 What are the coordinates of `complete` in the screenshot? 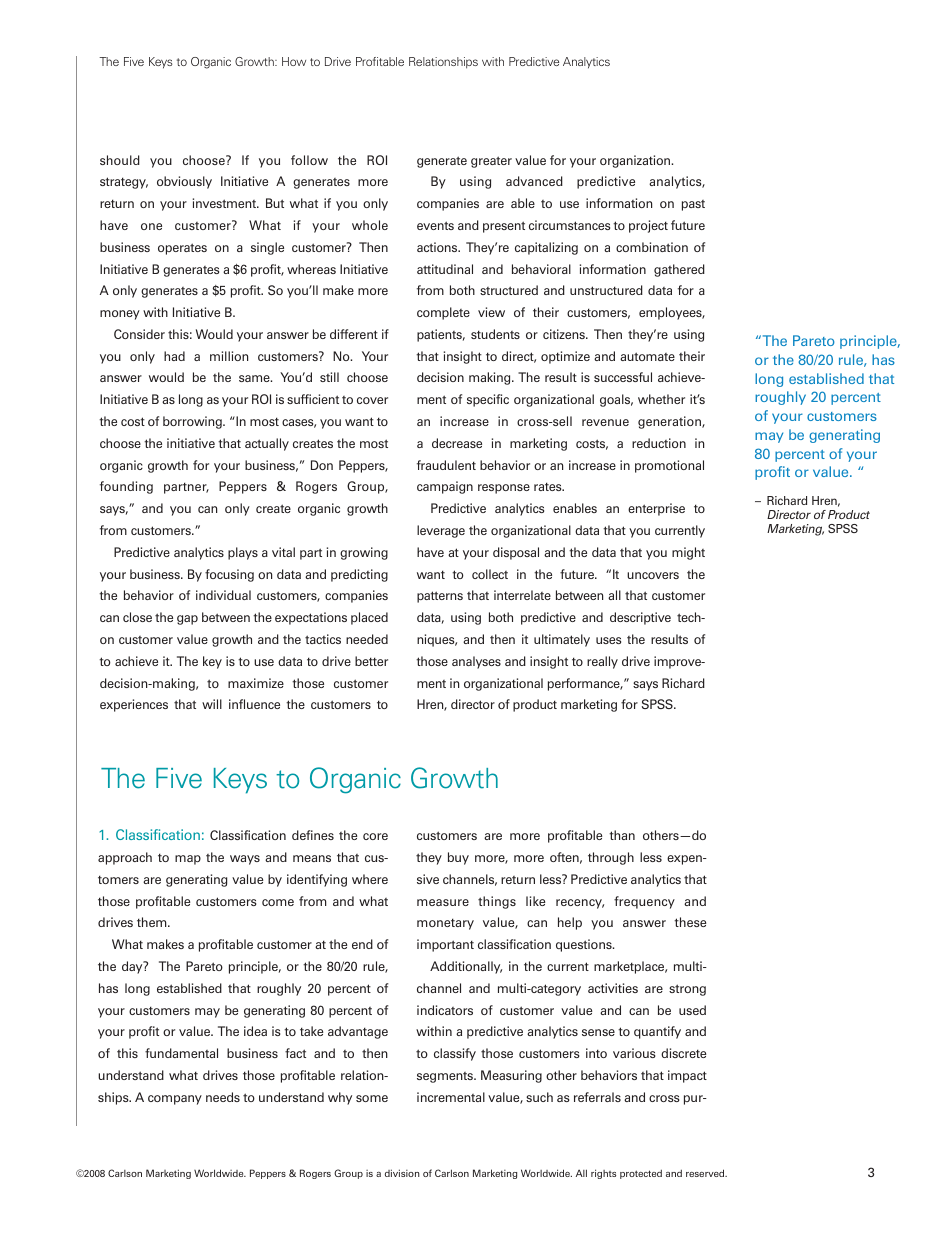 It's located at (443, 313).
